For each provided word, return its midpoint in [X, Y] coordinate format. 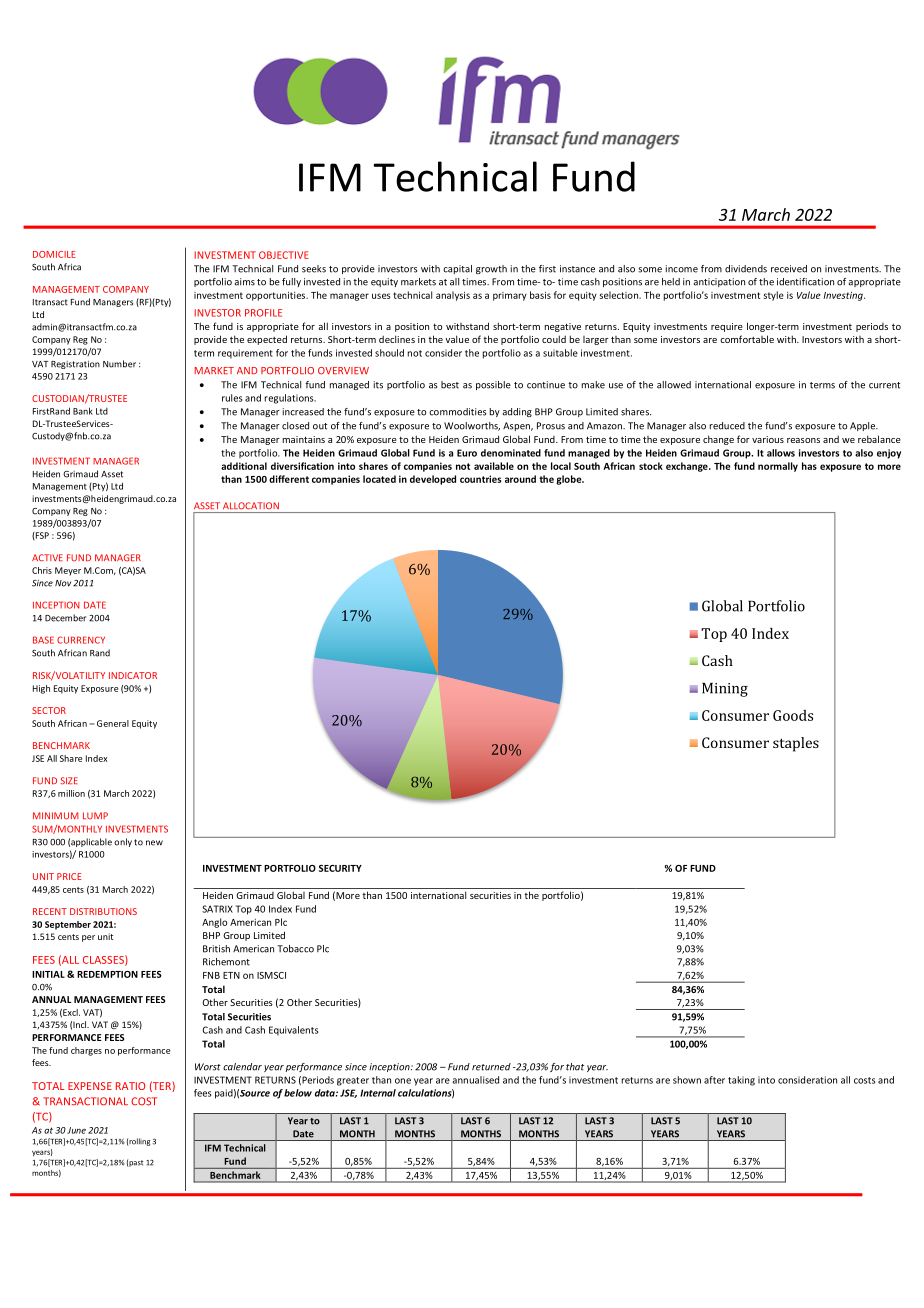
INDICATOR [133, 675]
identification [805, 282]
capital [457, 269]
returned [491, 1067]
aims [245, 282]
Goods [793, 715]
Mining [725, 690]
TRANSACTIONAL [85, 1101]
